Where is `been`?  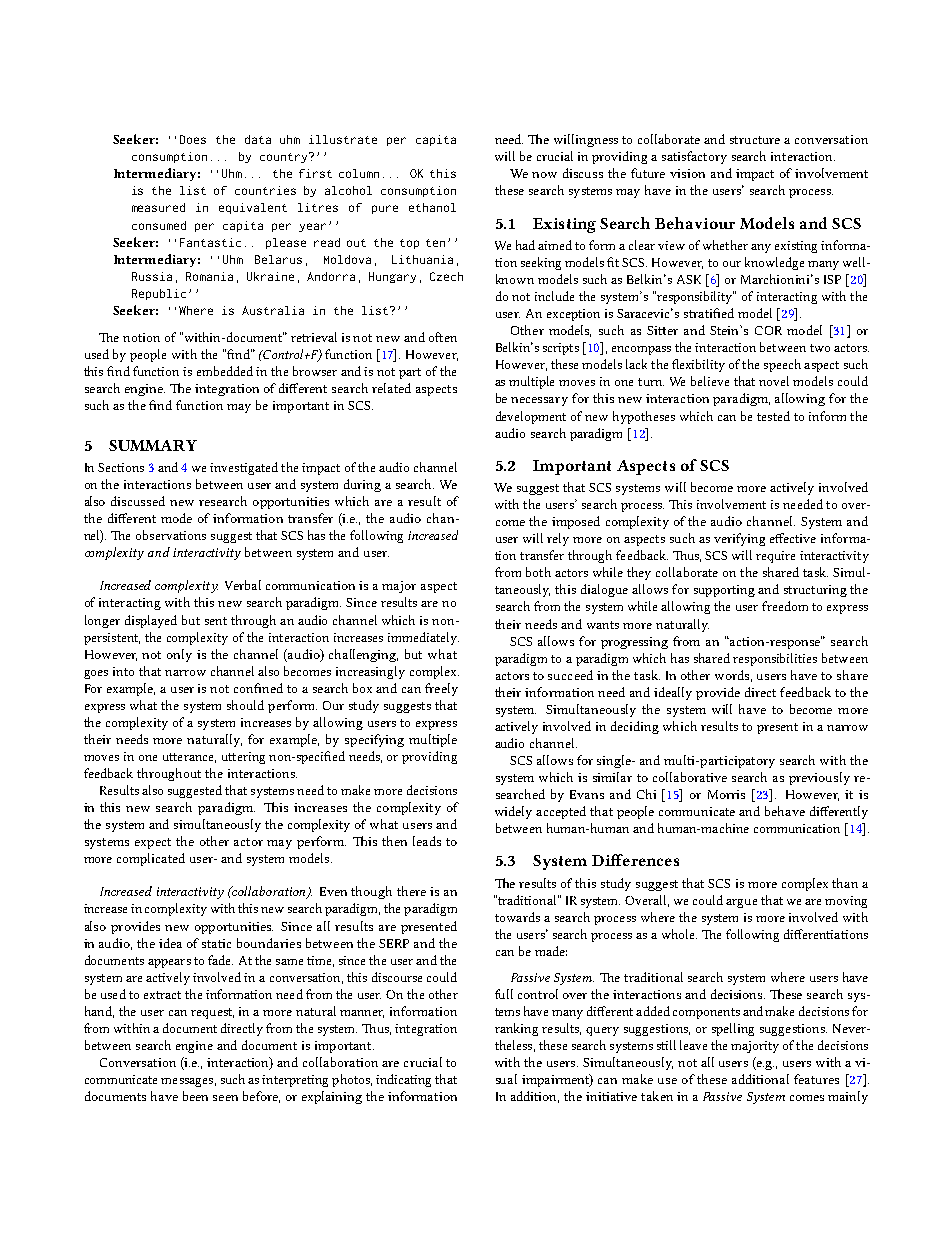
been is located at coordinates (195, 1096).
